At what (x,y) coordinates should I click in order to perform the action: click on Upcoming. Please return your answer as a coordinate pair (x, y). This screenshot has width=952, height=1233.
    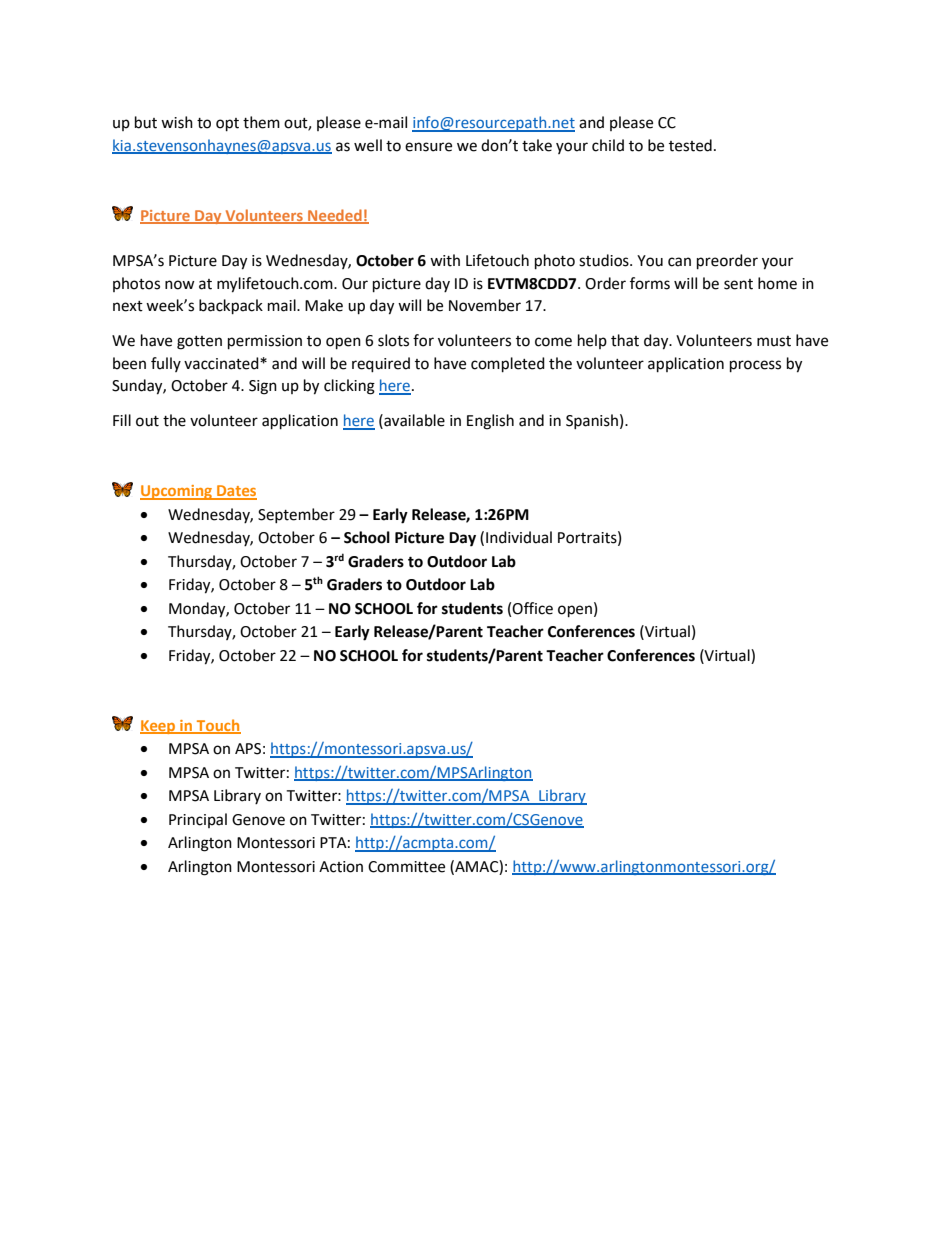
    Looking at the image, I should click on (177, 492).
